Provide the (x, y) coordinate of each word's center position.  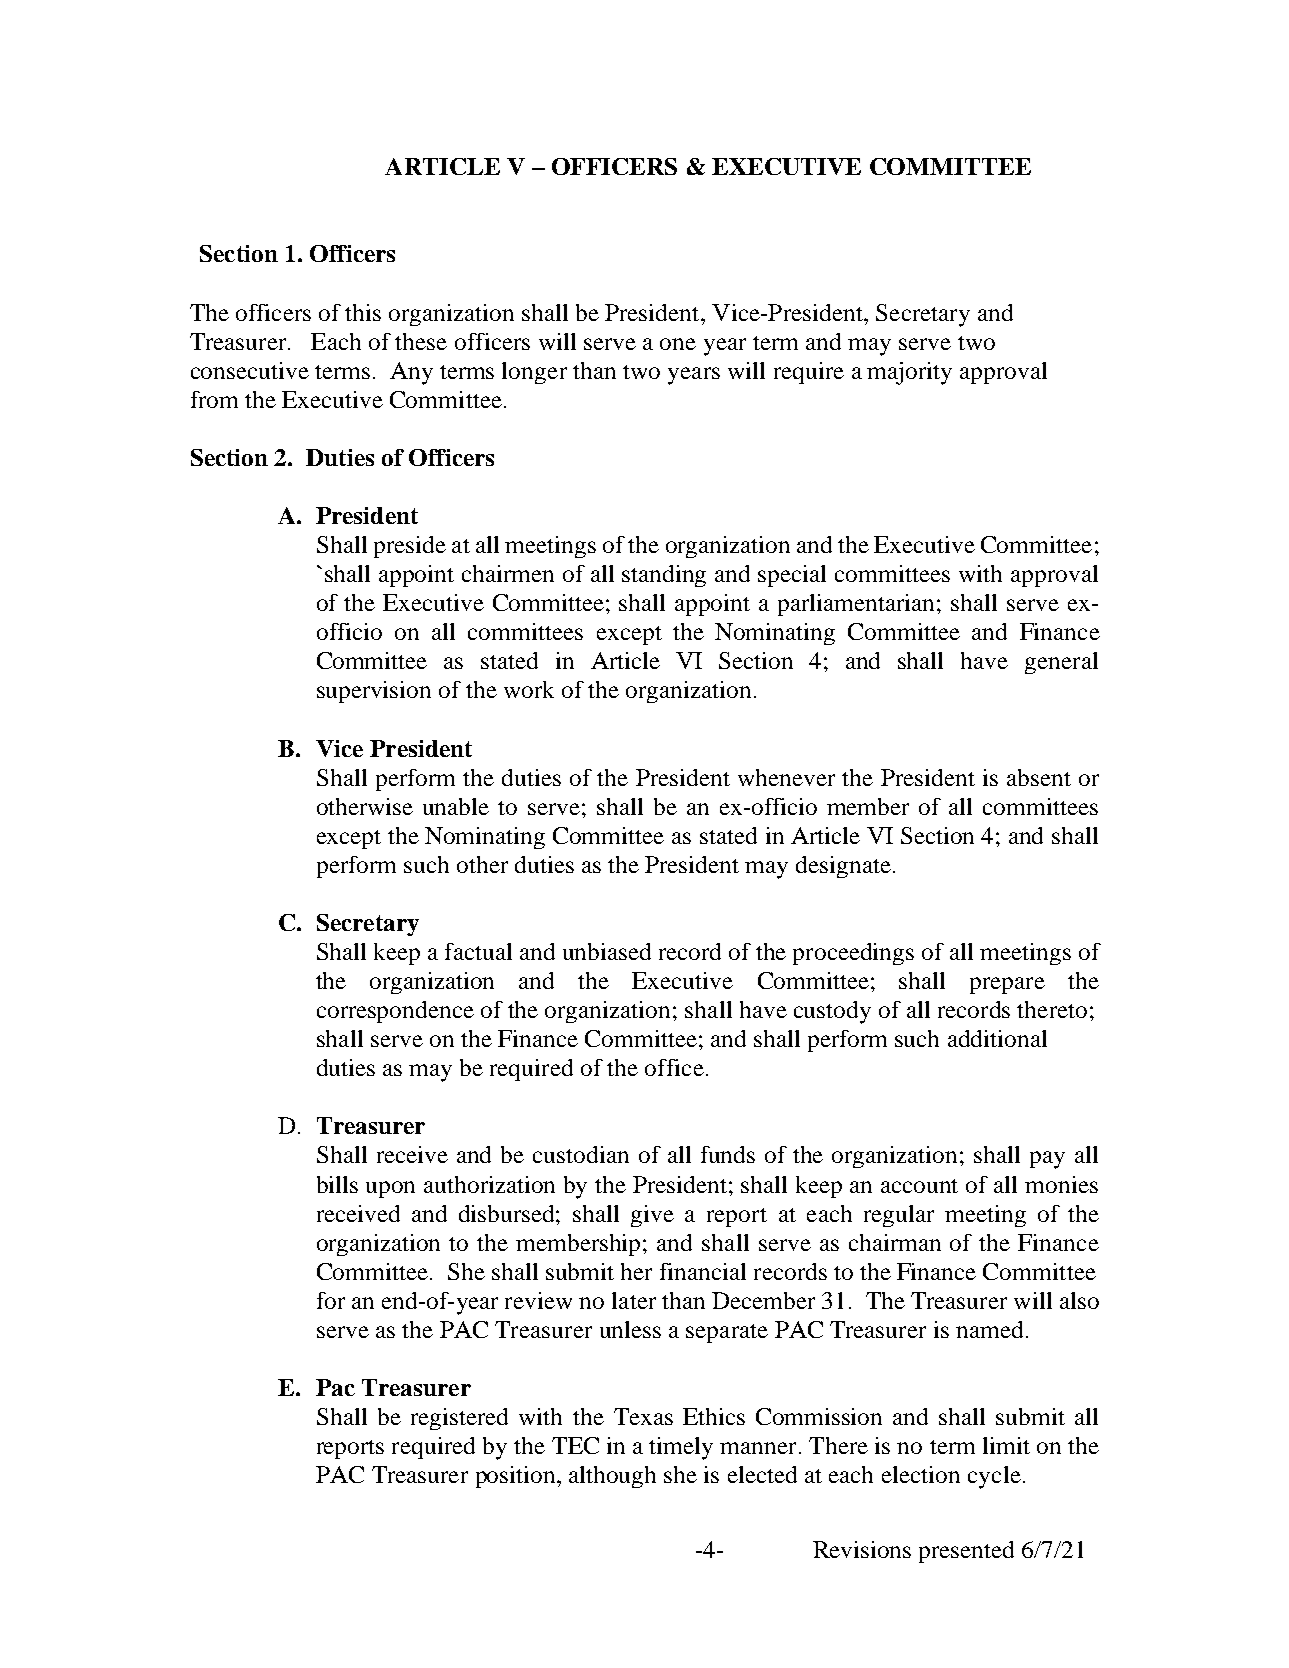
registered (459, 1419)
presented (966, 1552)
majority (909, 373)
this (363, 312)
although (612, 1477)
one (678, 344)
